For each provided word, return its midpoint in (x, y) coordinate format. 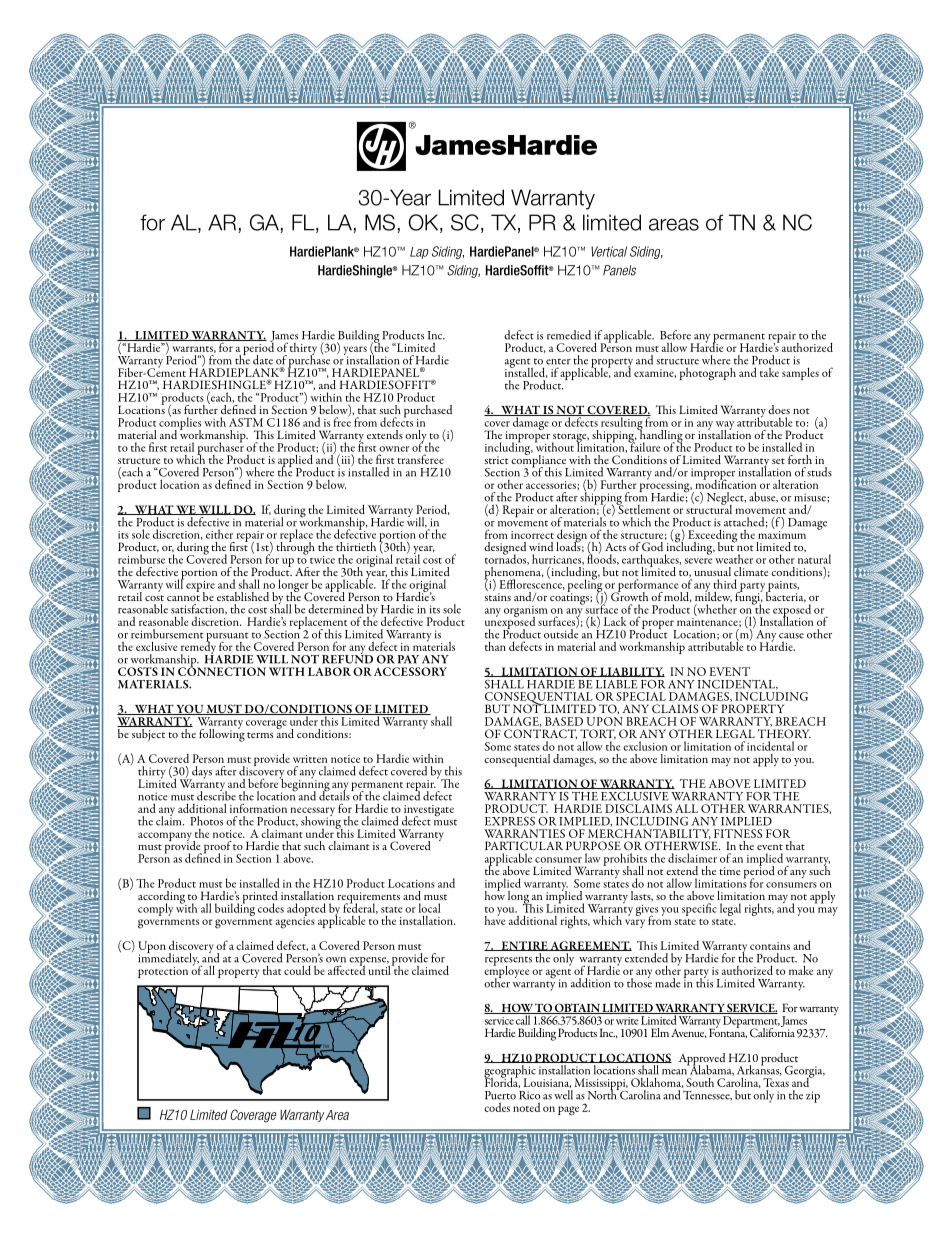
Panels (619, 270)
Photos (206, 821)
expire (200, 587)
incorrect (532, 535)
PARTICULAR (524, 846)
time (729, 871)
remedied (569, 335)
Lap (419, 253)
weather (734, 559)
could (297, 970)
